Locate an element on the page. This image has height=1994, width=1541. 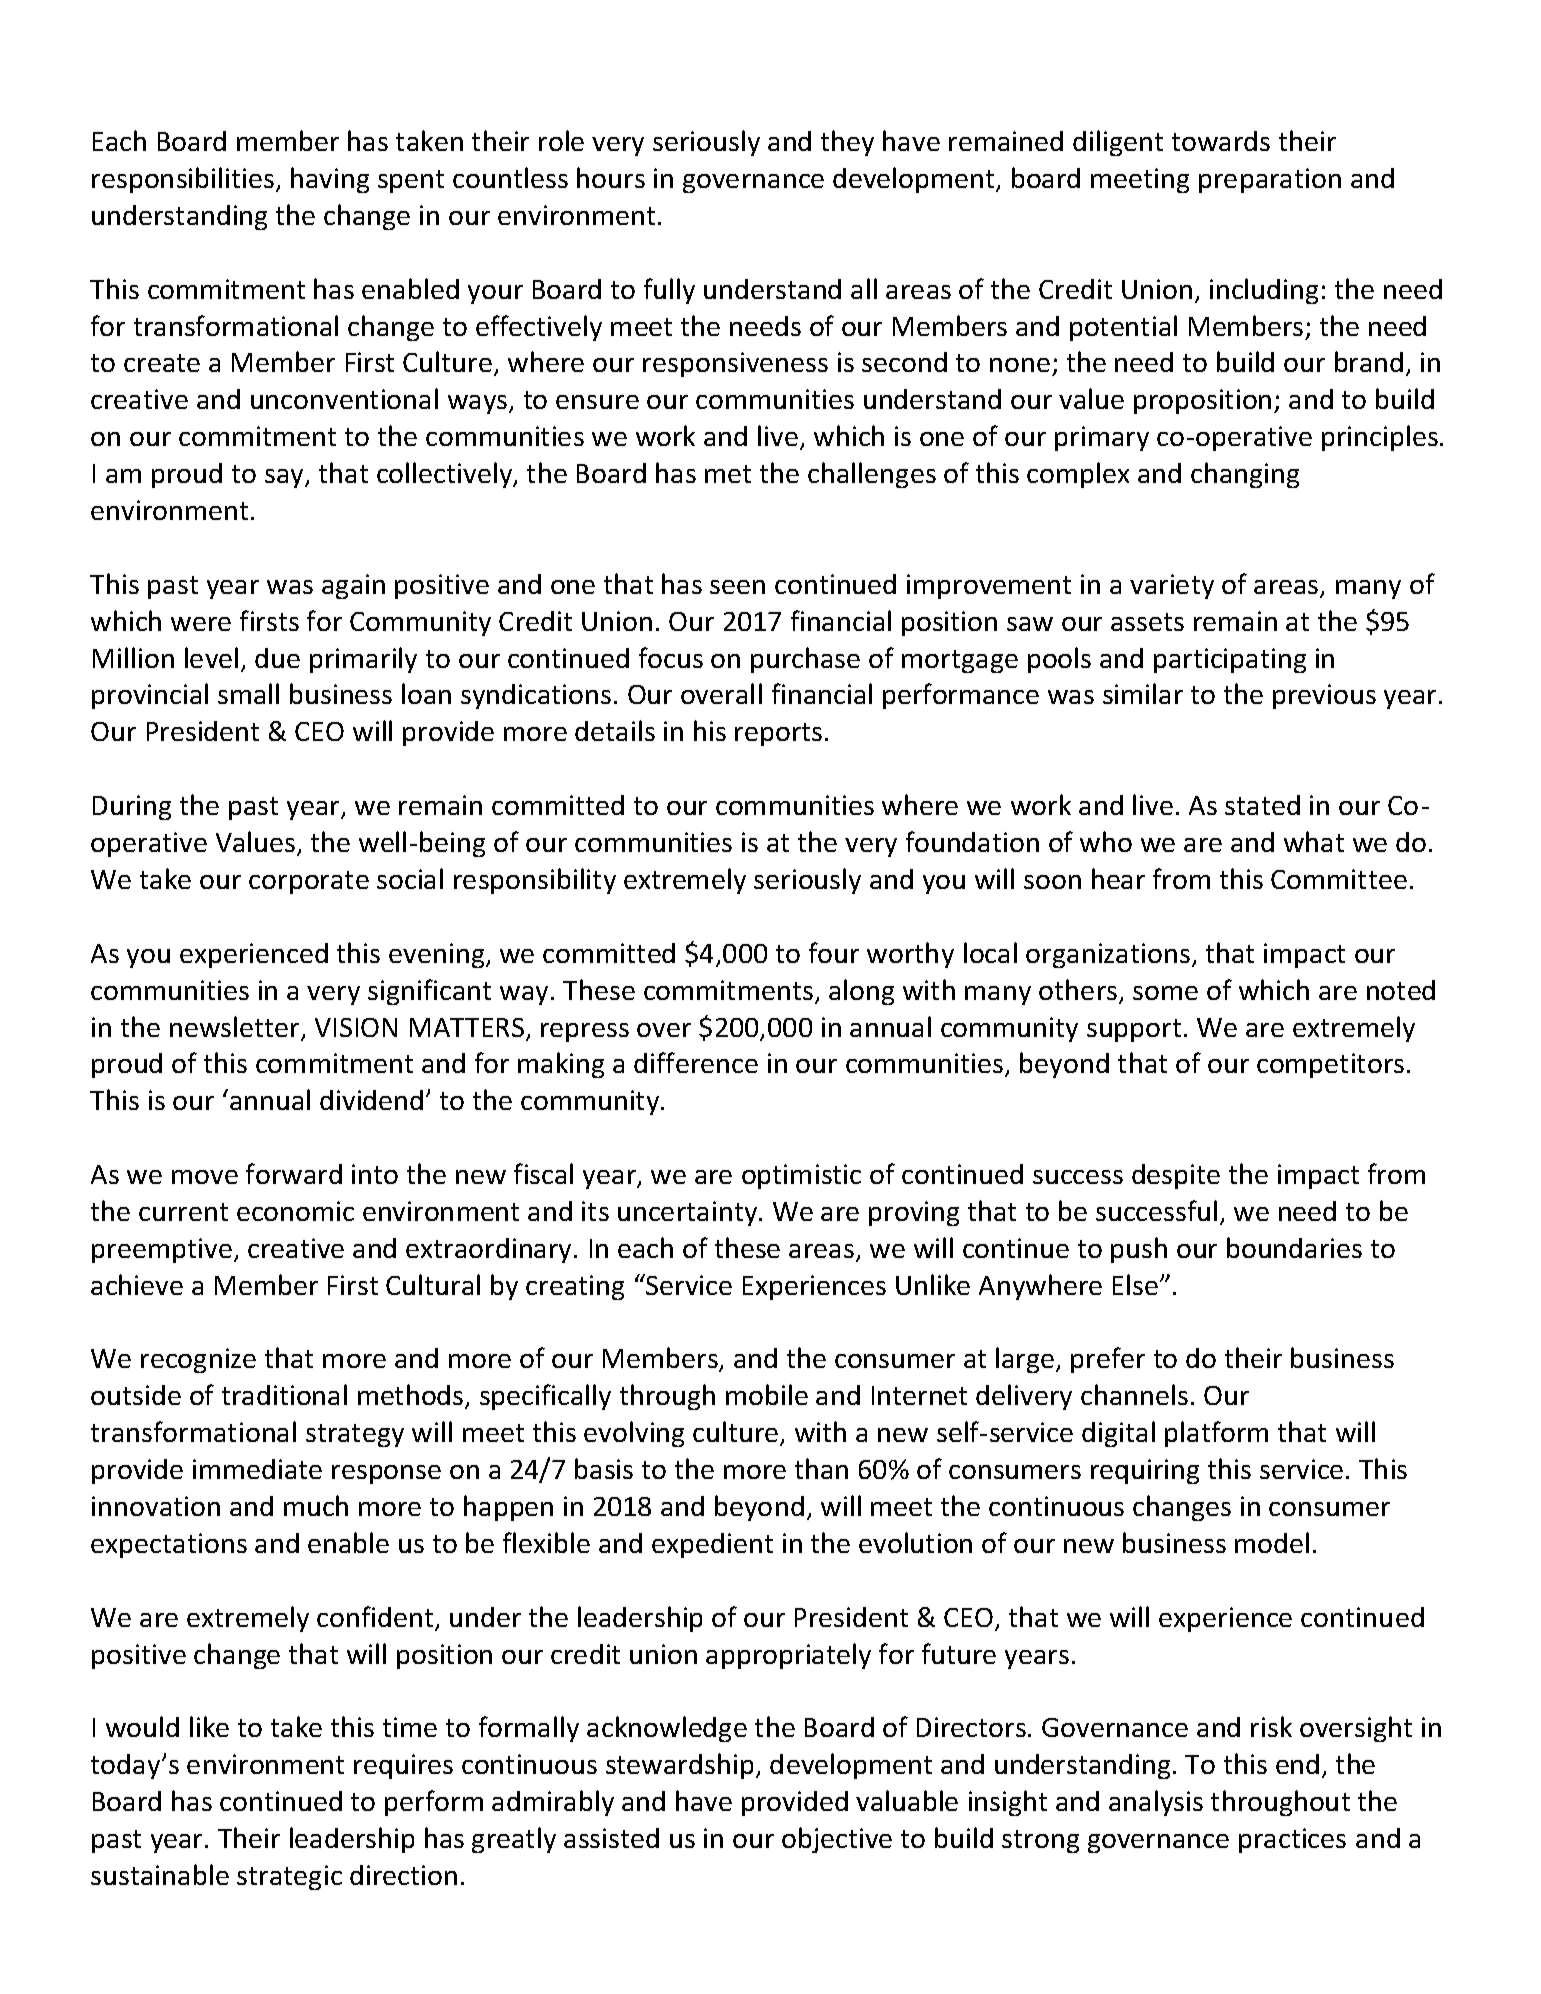
objective is located at coordinates (837, 1840).
